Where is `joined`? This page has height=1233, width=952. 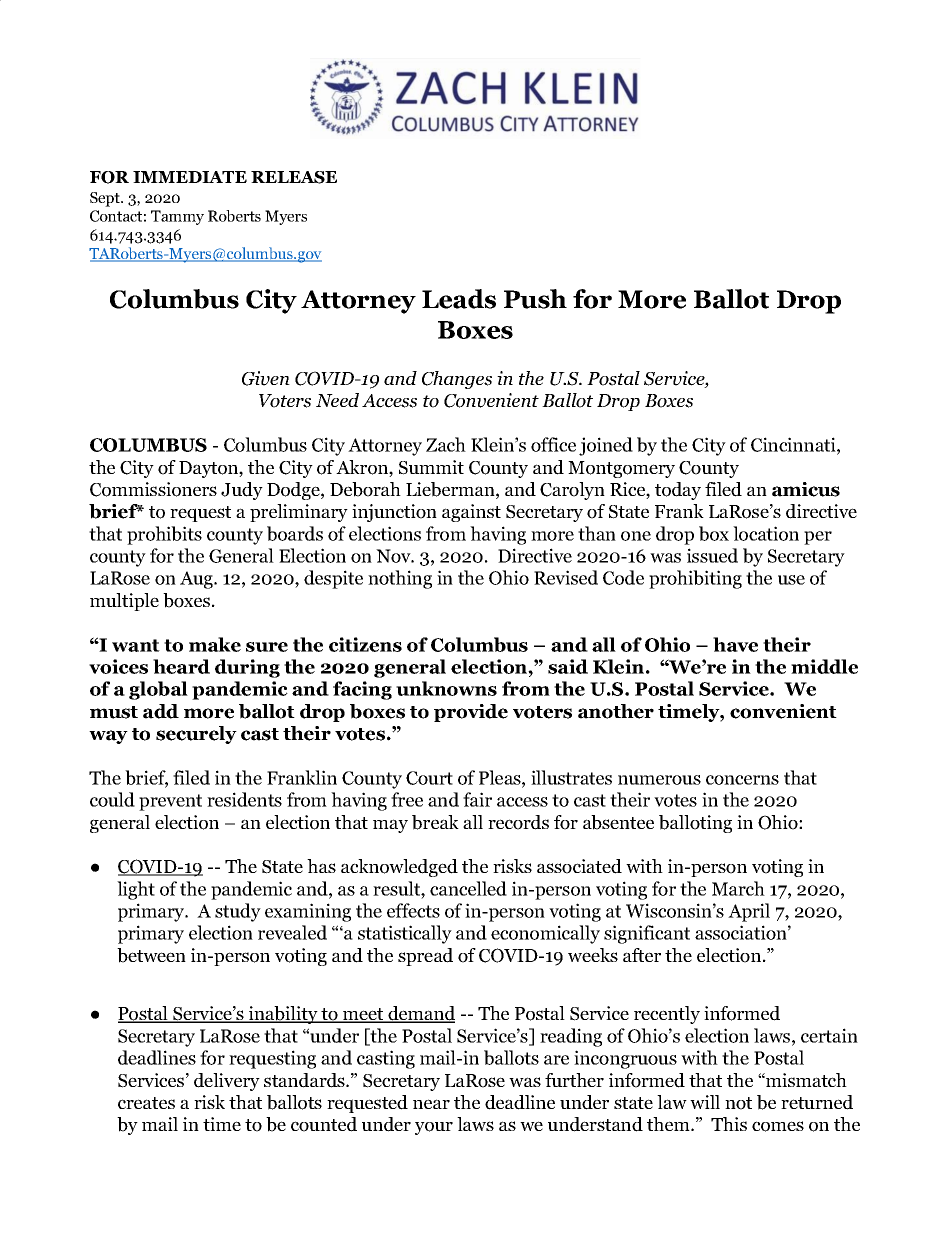
joined is located at coordinates (606, 446).
